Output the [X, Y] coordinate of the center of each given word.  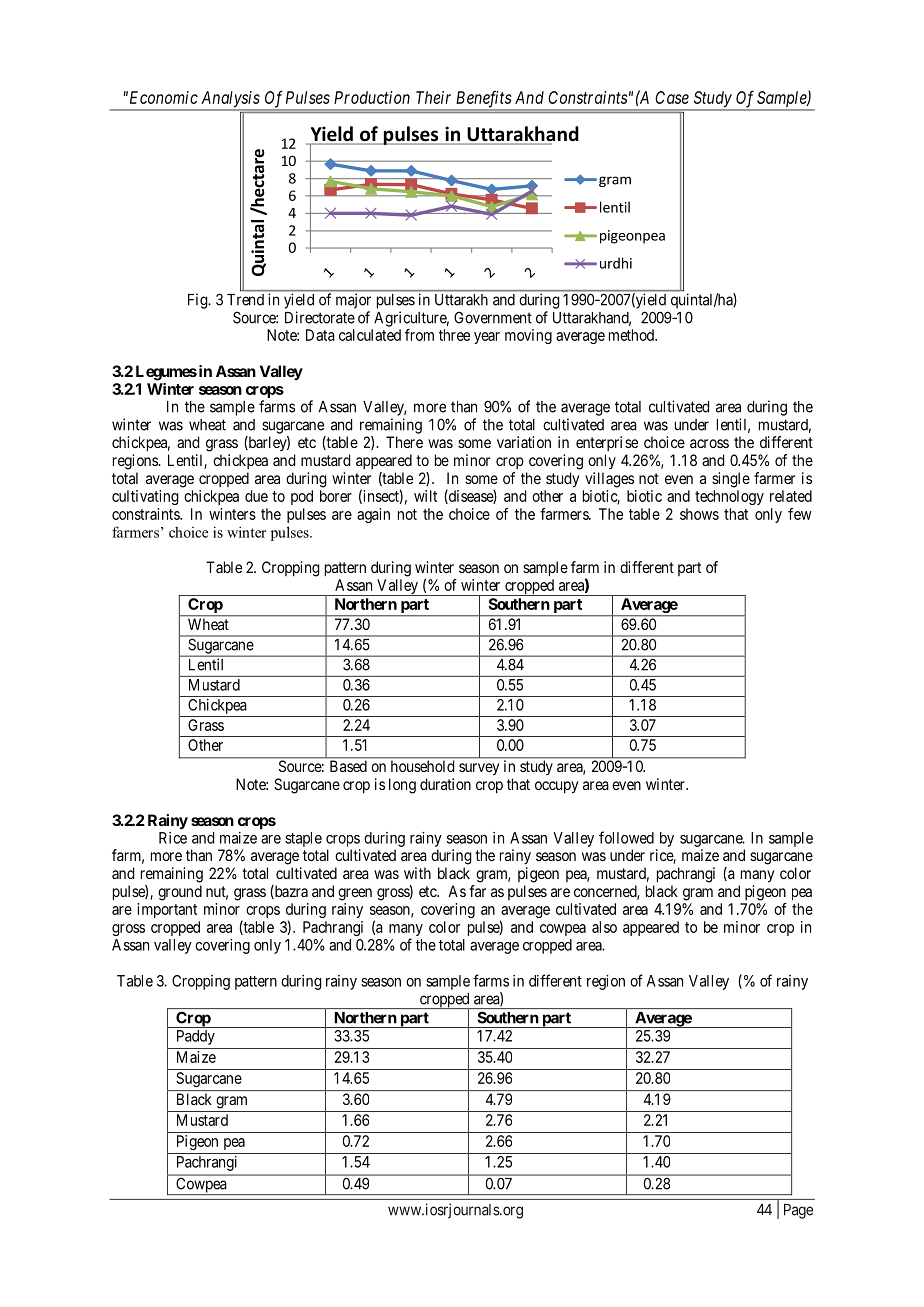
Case [672, 97]
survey [479, 769]
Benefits [483, 100]
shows [699, 514]
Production [372, 97]
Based [348, 766]
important [167, 910]
